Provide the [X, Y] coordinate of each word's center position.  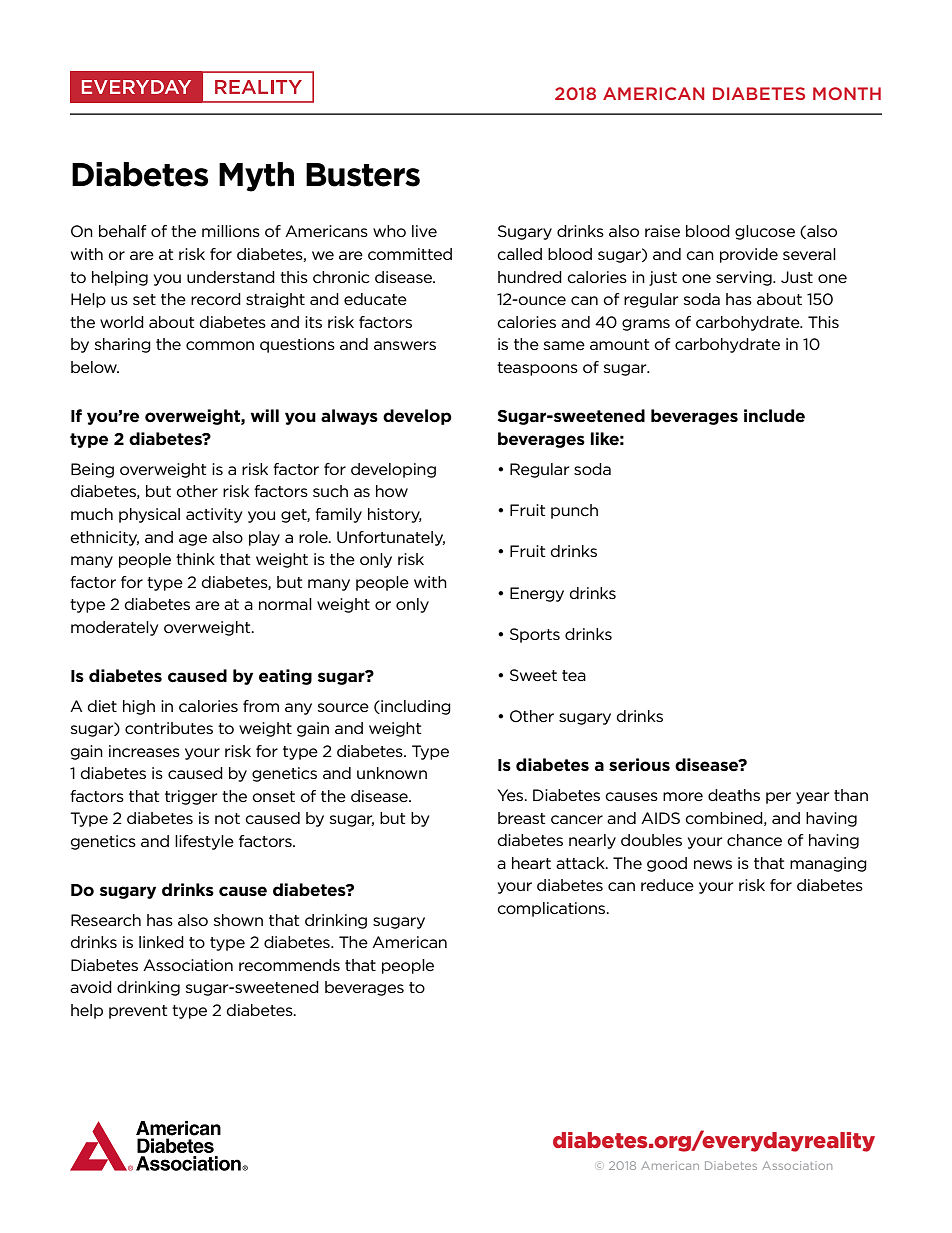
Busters [363, 175]
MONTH [847, 93]
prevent [138, 1012]
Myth [256, 177]
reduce [667, 885]
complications [552, 909]
